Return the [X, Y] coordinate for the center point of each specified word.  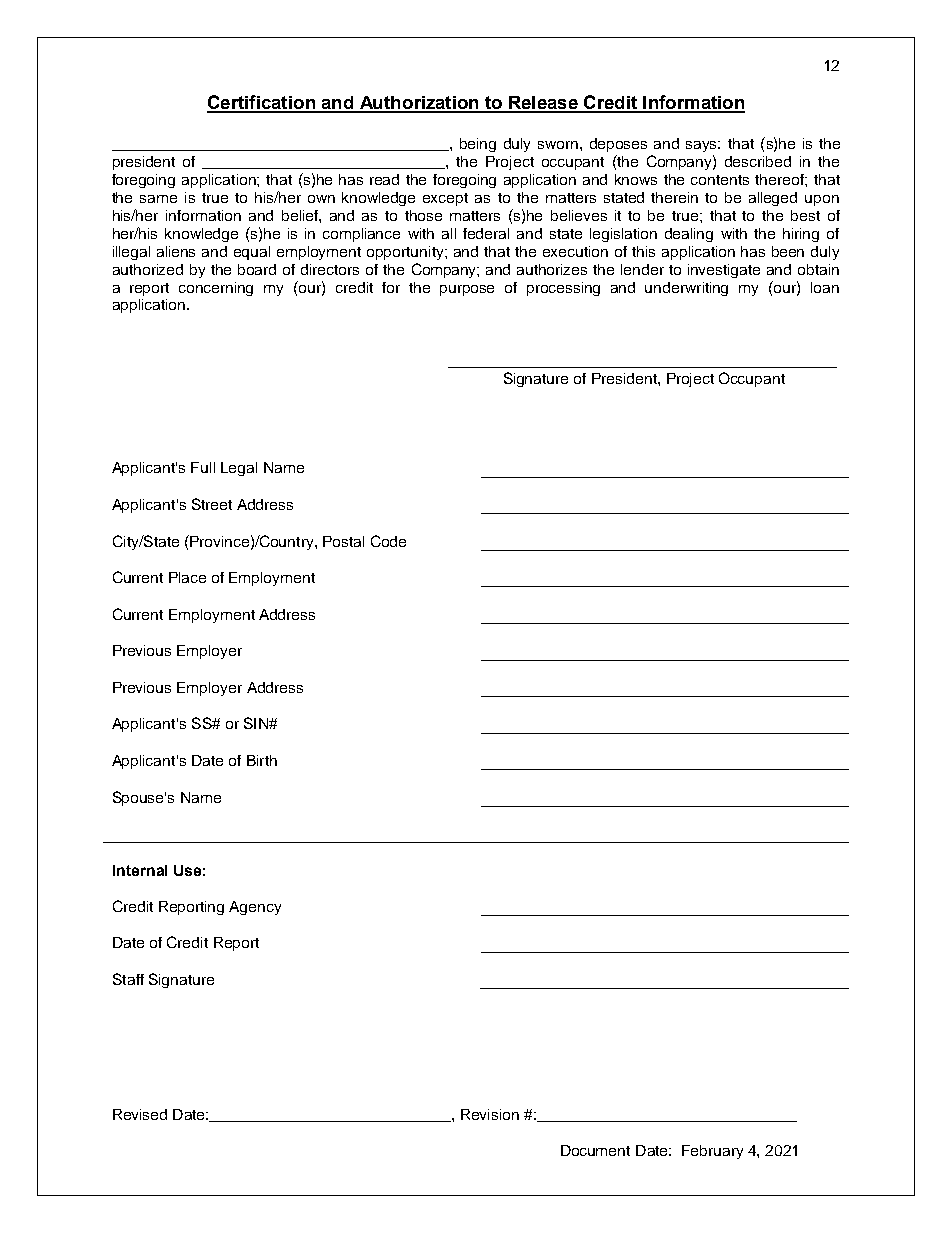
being [478, 145]
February [712, 1152]
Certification [262, 103]
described [758, 161]
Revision [490, 1114]
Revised [140, 1114]
